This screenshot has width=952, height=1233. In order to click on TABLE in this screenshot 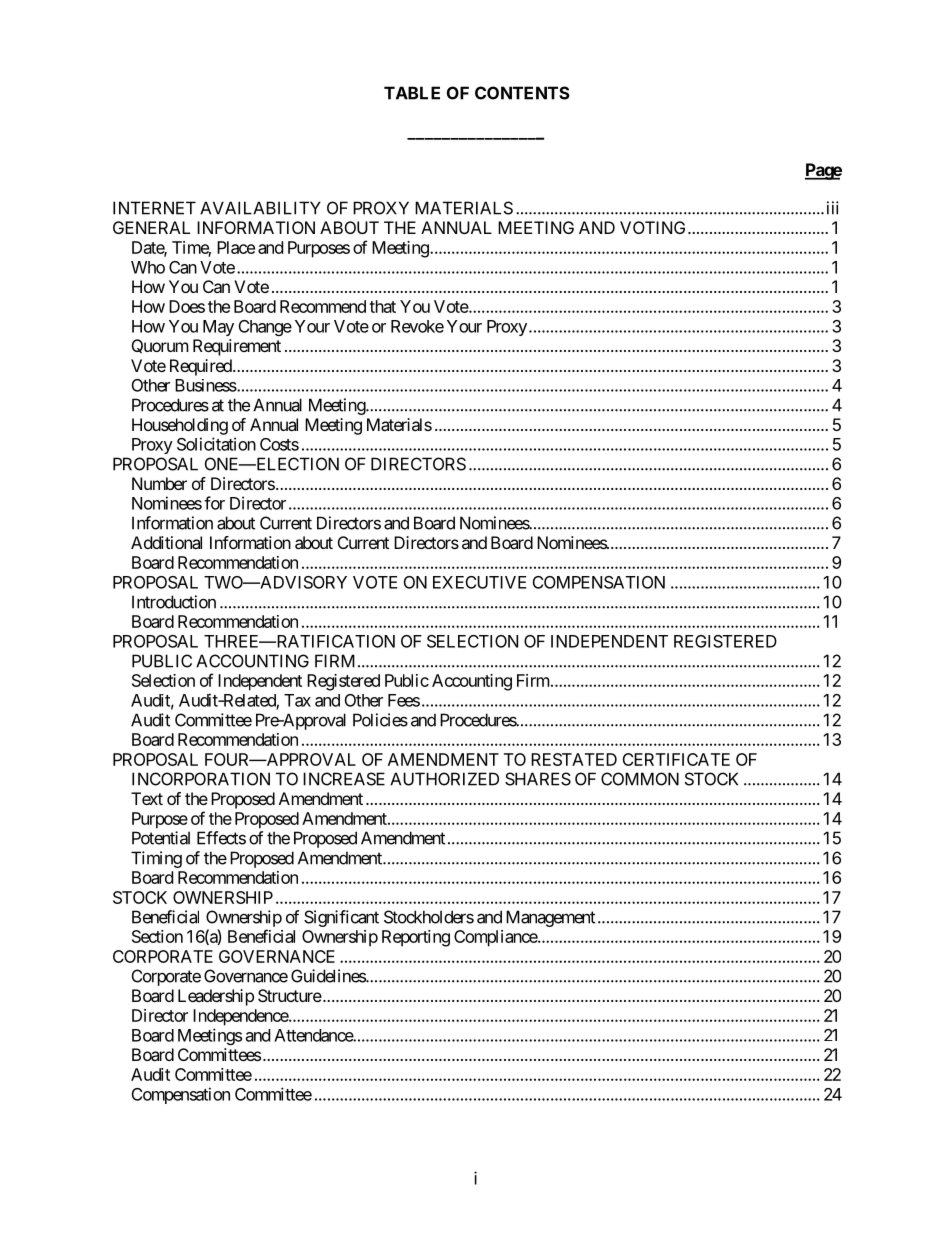, I will do `click(412, 93)`.
